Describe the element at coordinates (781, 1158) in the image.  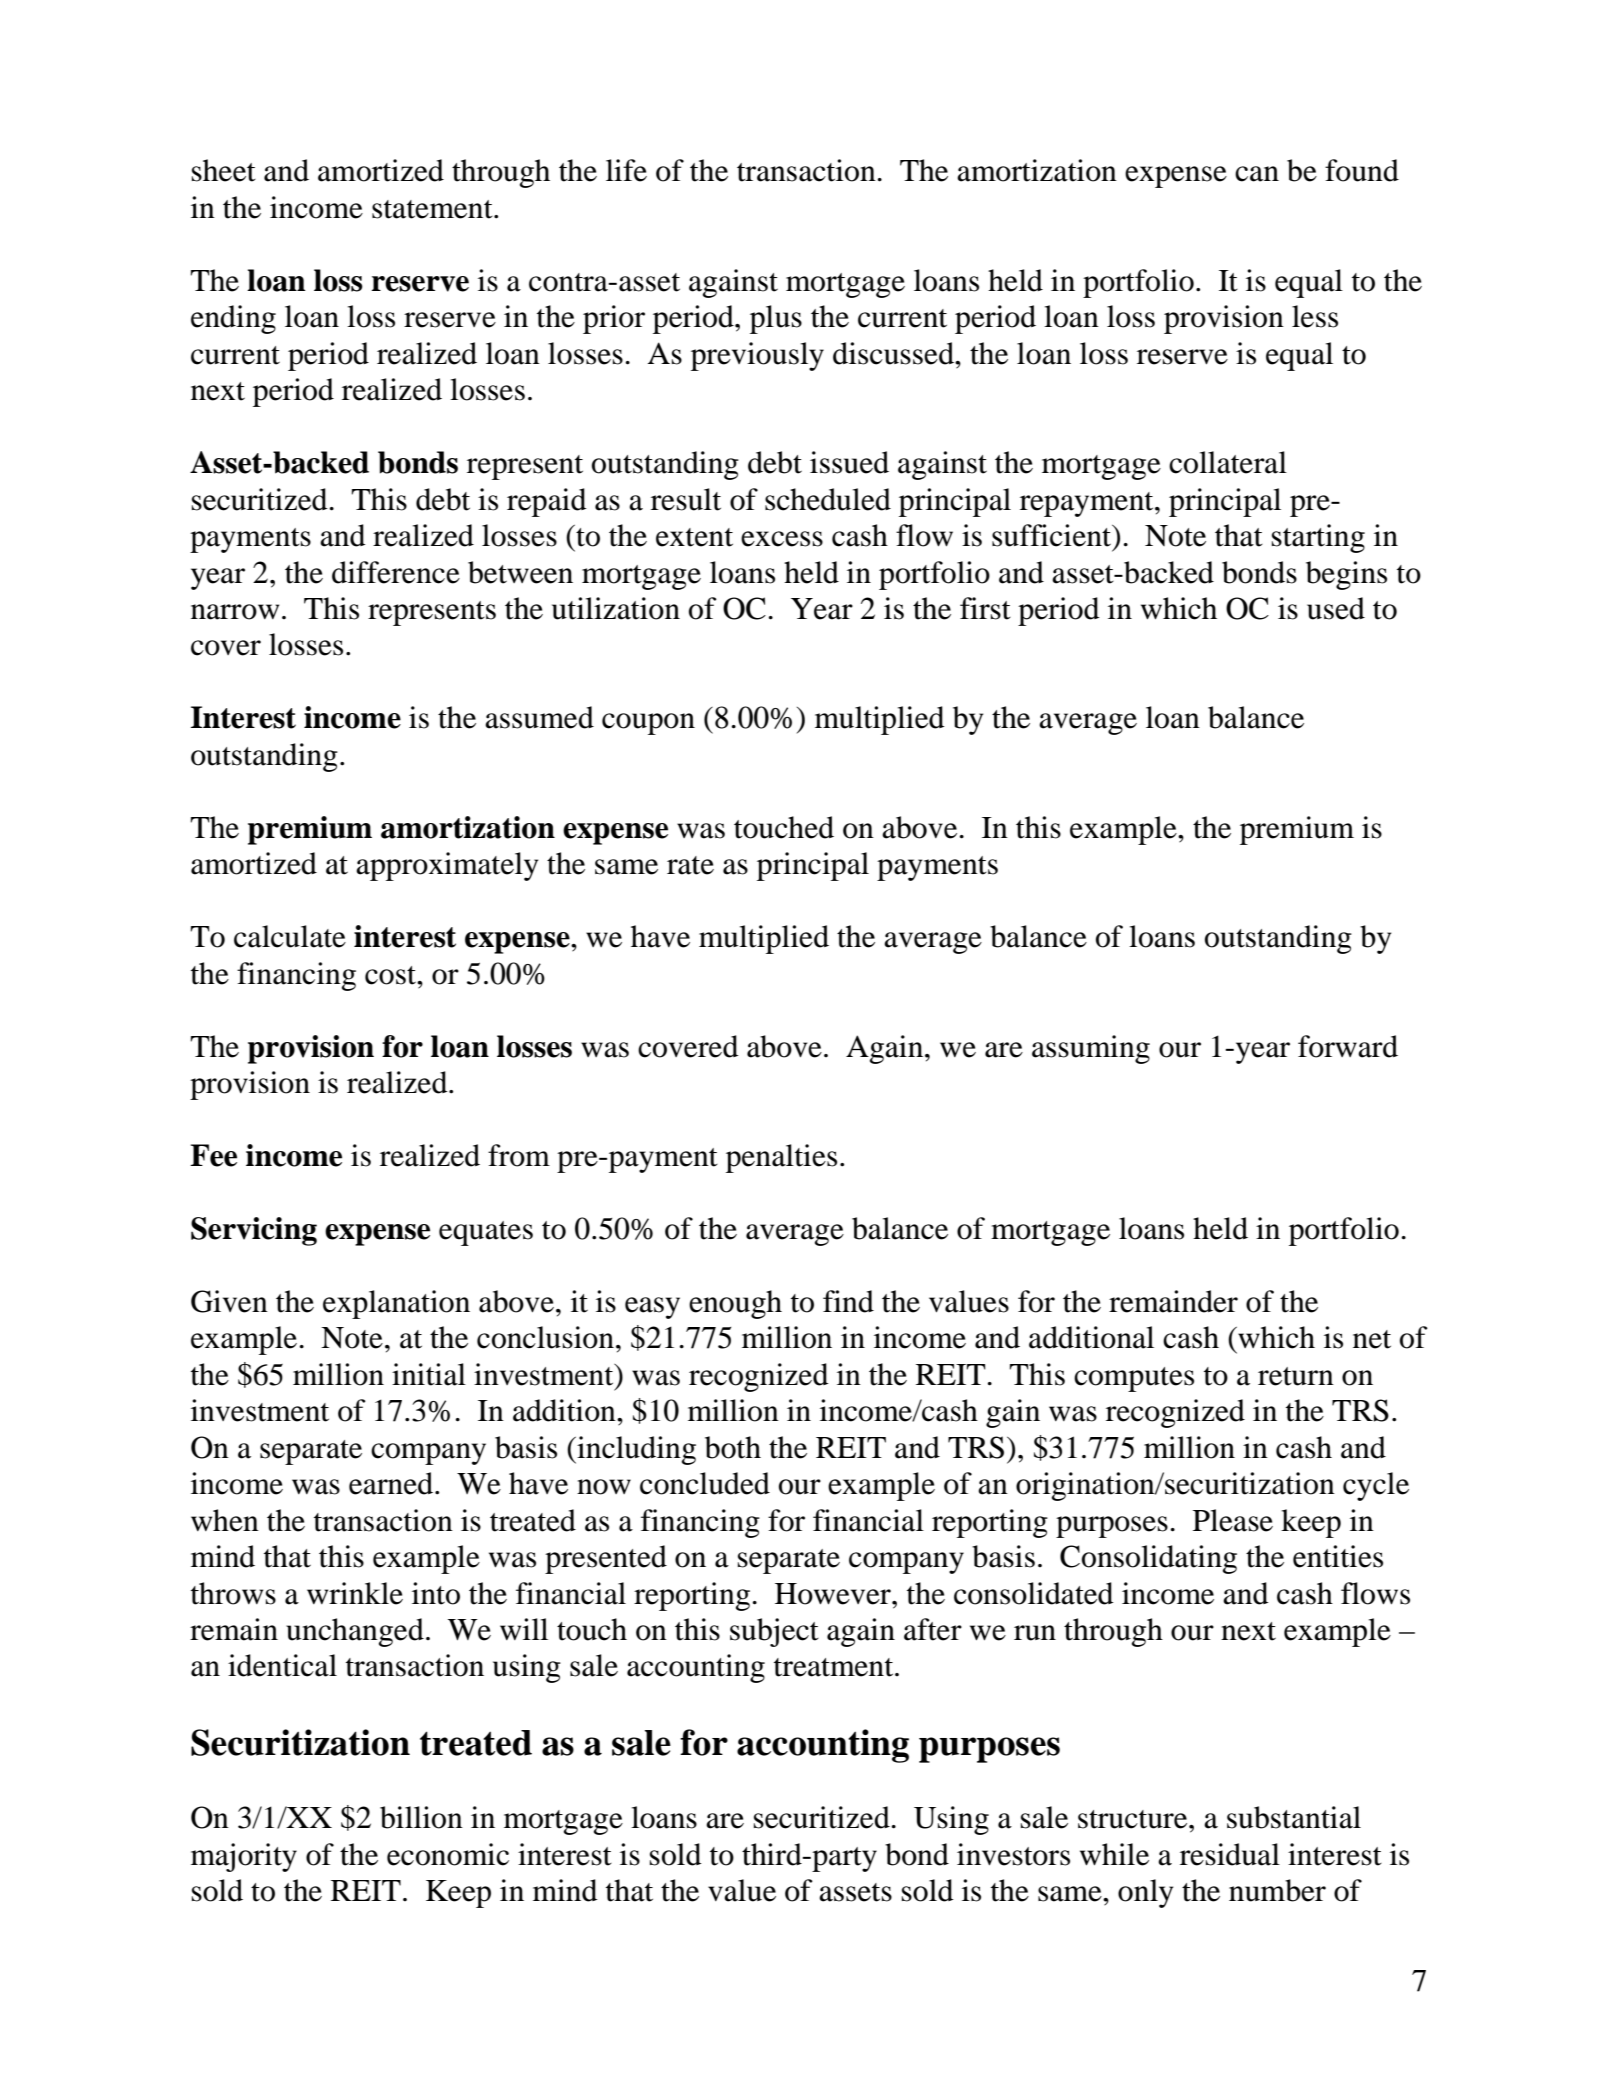
I see `penalties` at that location.
